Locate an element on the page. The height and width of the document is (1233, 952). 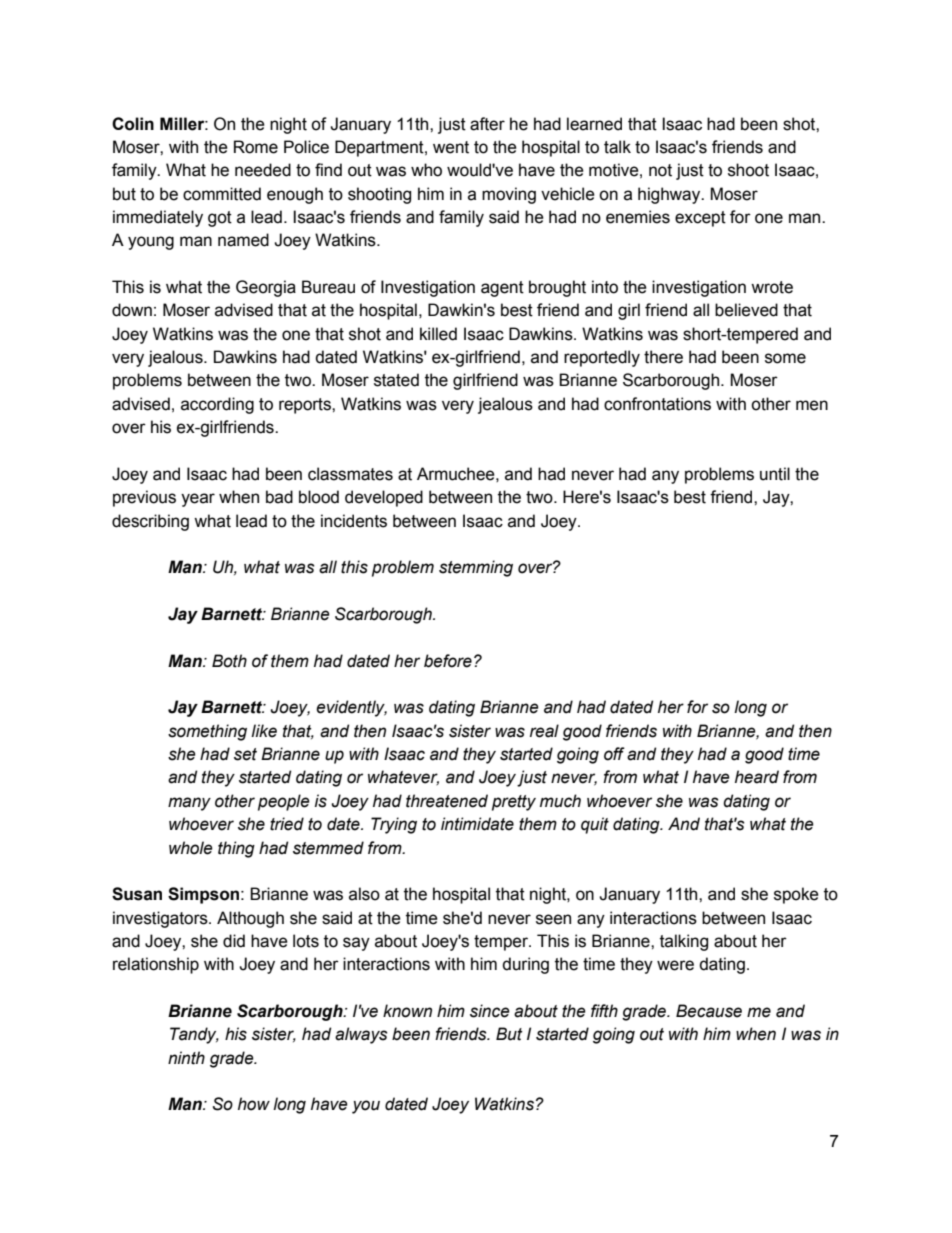
went is located at coordinates (451, 147).
